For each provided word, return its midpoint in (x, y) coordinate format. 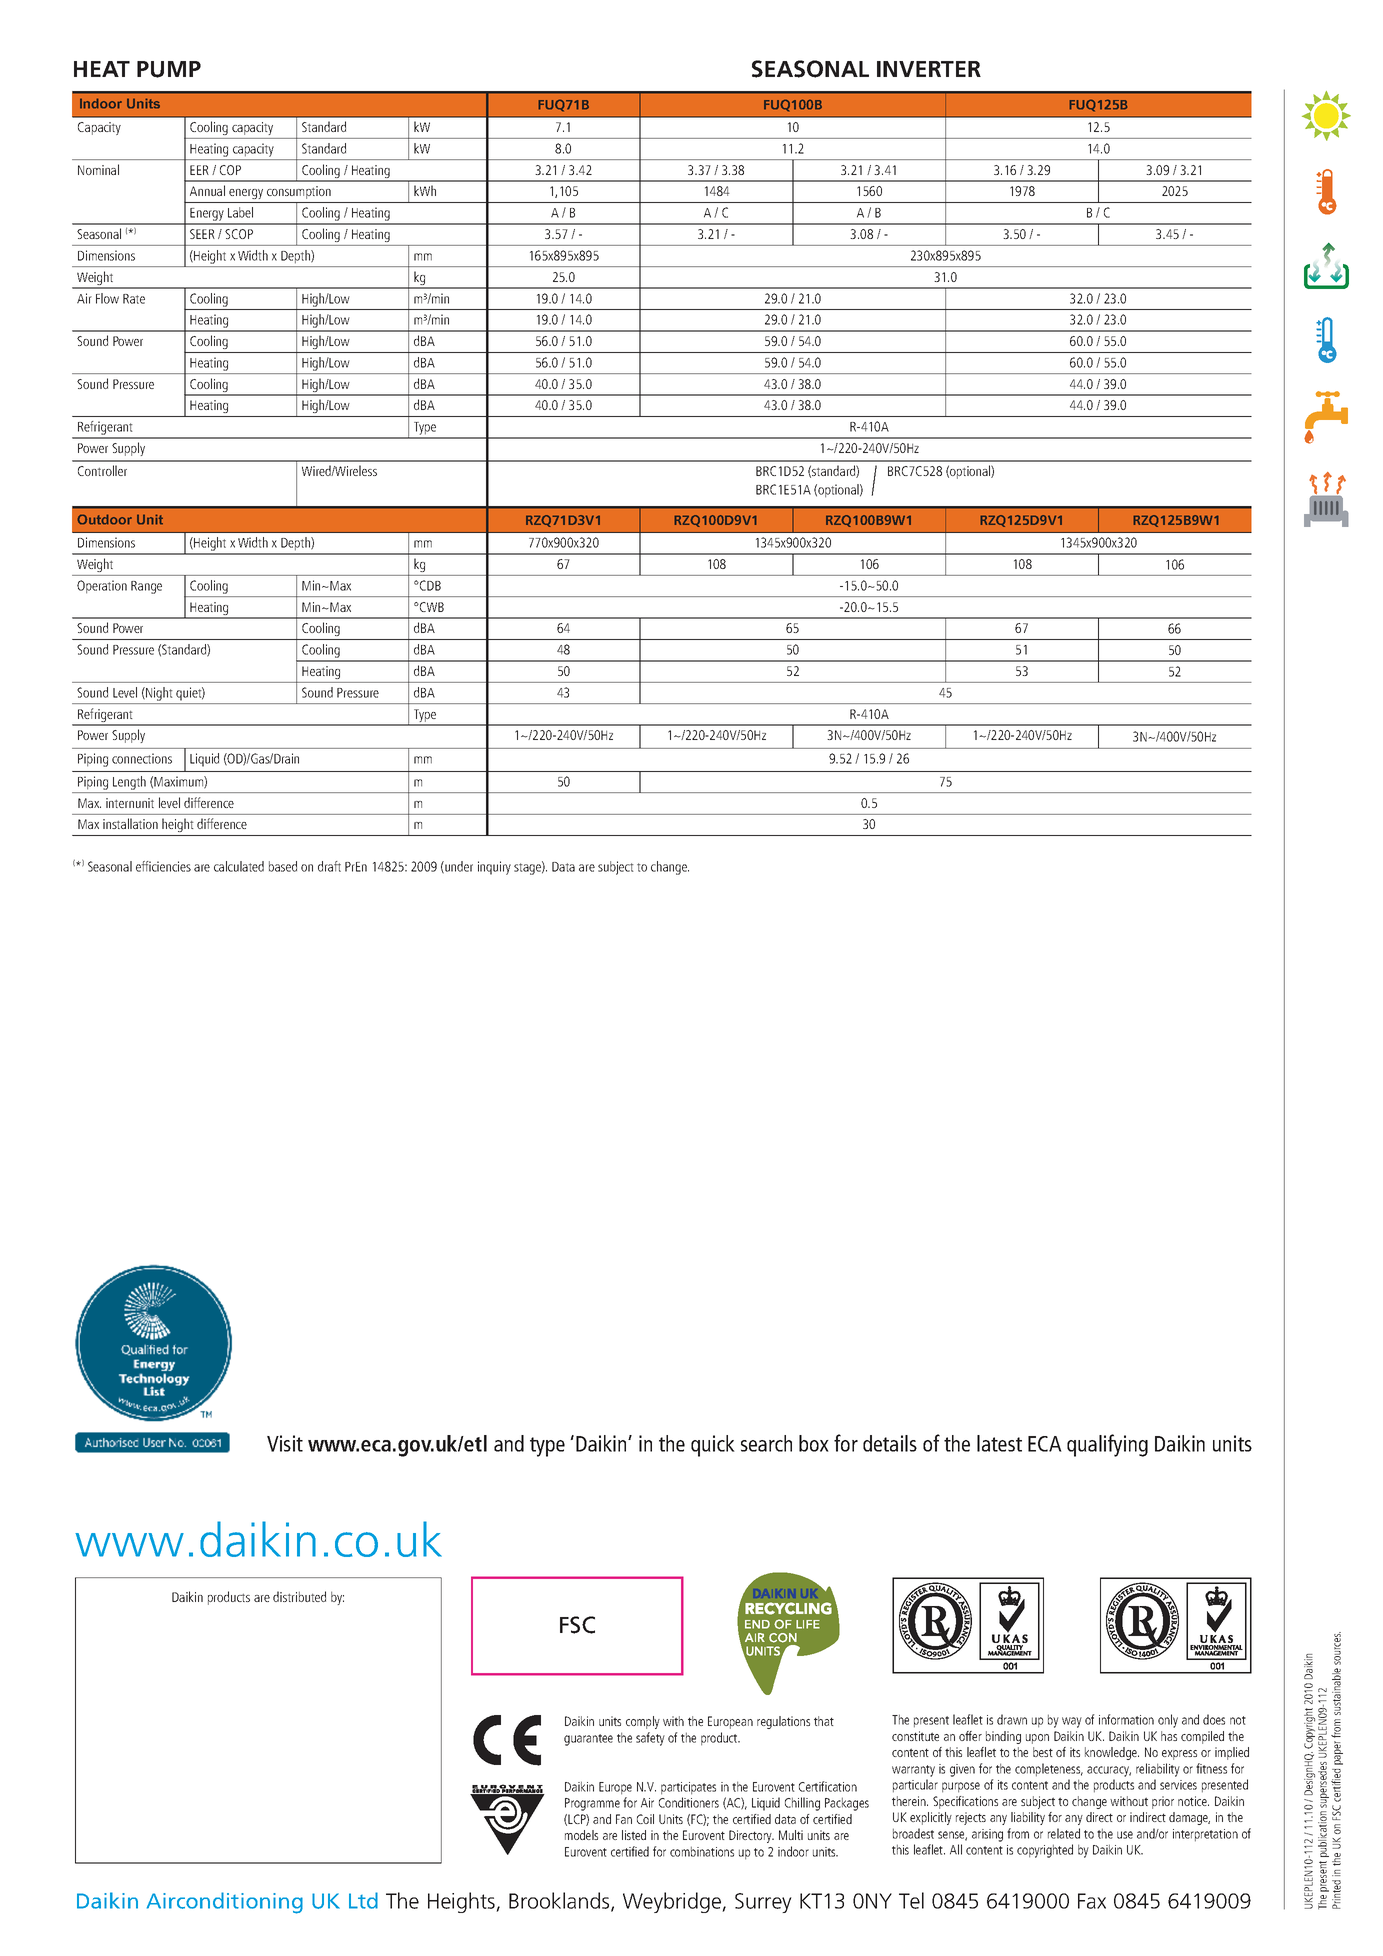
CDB (429, 585)
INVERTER (929, 69)
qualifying (1107, 1445)
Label (240, 212)
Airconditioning (225, 1903)
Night (158, 694)
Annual (207, 190)
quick (713, 1446)
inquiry (494, 868)
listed (634, 1835)
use (1125, 1835)
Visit (285, 1443)
